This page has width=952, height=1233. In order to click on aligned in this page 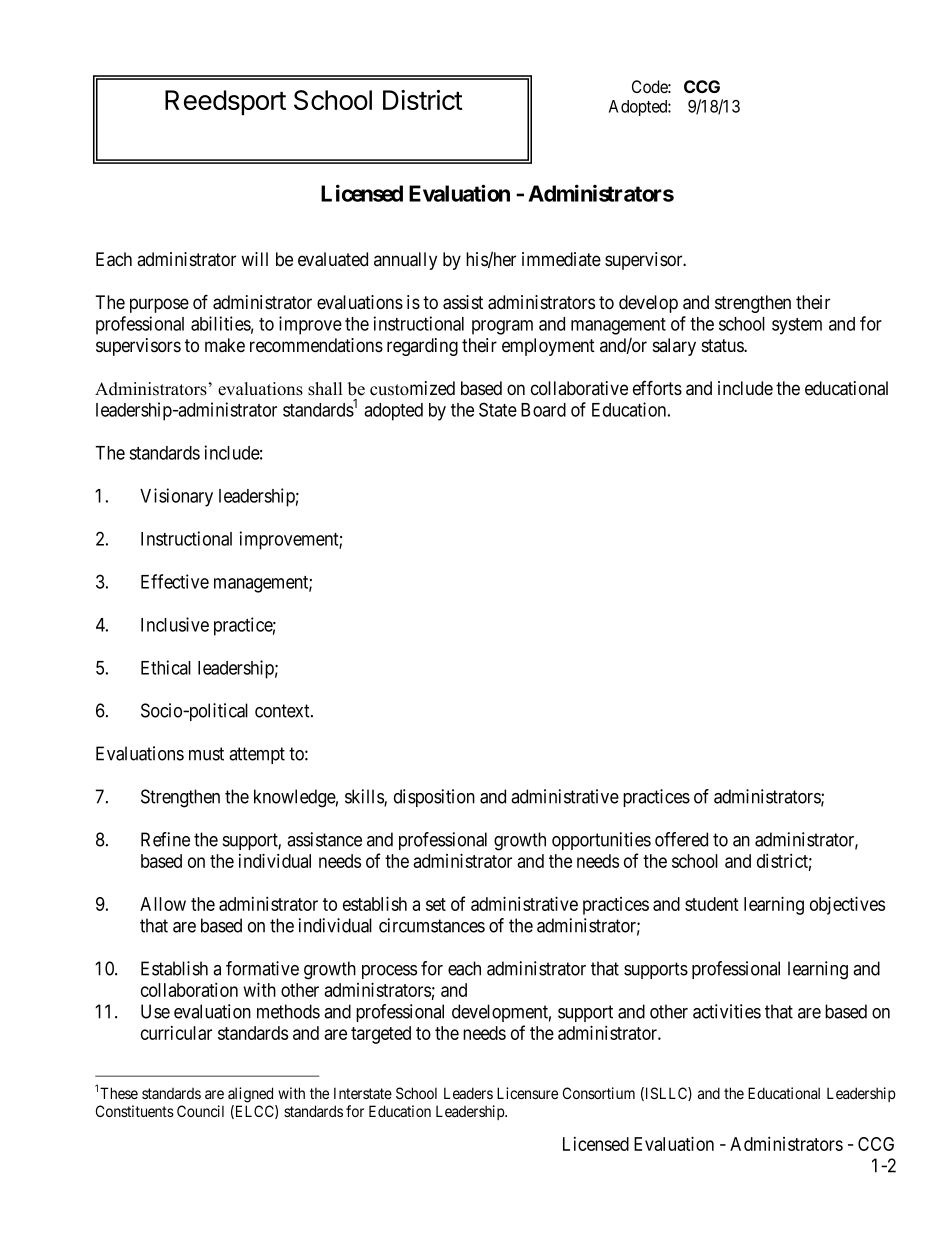, I will do `click(250, 1095)`.
